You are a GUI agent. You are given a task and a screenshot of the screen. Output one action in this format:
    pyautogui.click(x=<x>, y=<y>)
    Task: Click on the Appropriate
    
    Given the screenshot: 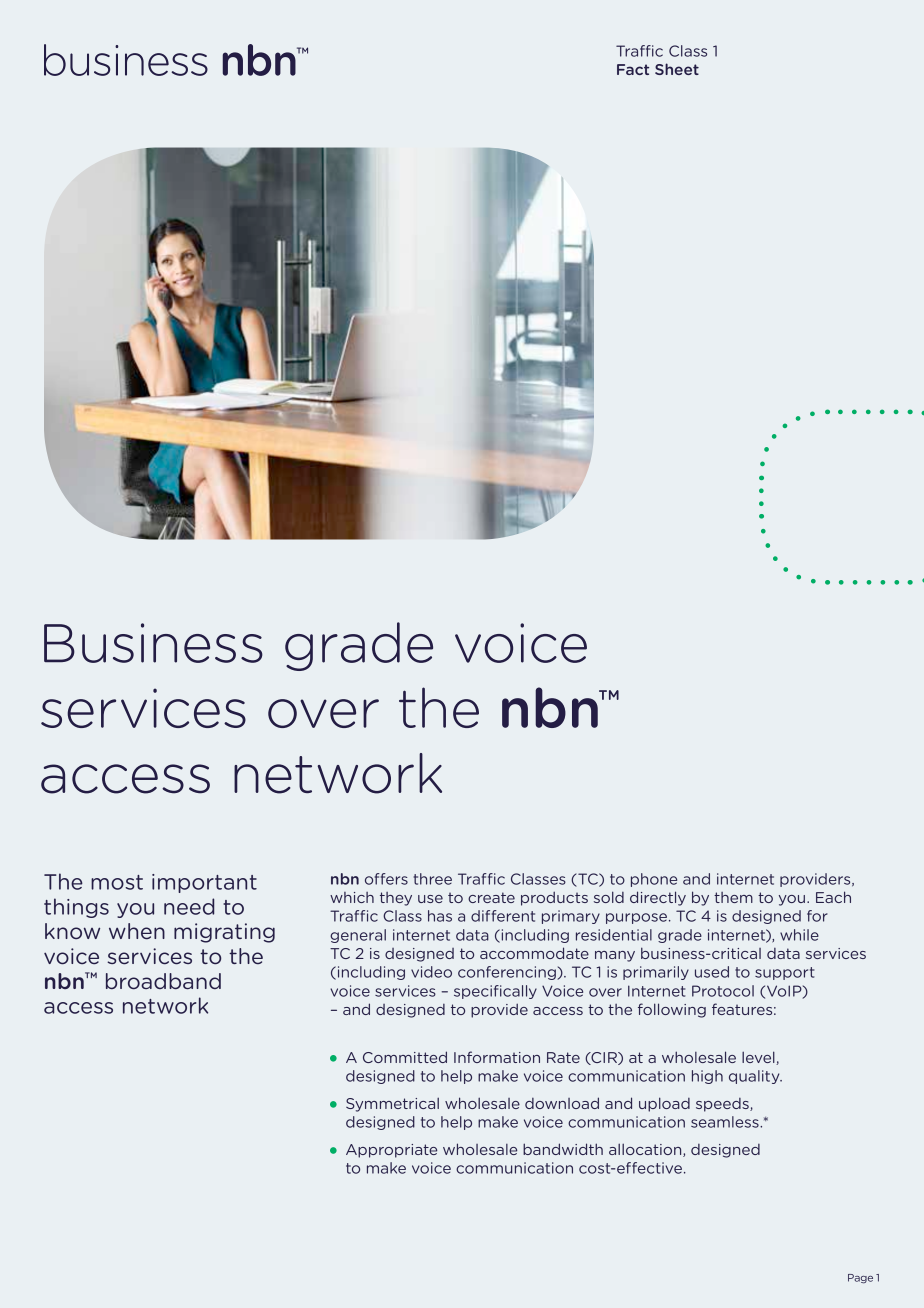 What is the action you would take?
    pyautogui.click(x=391, y=1151)
